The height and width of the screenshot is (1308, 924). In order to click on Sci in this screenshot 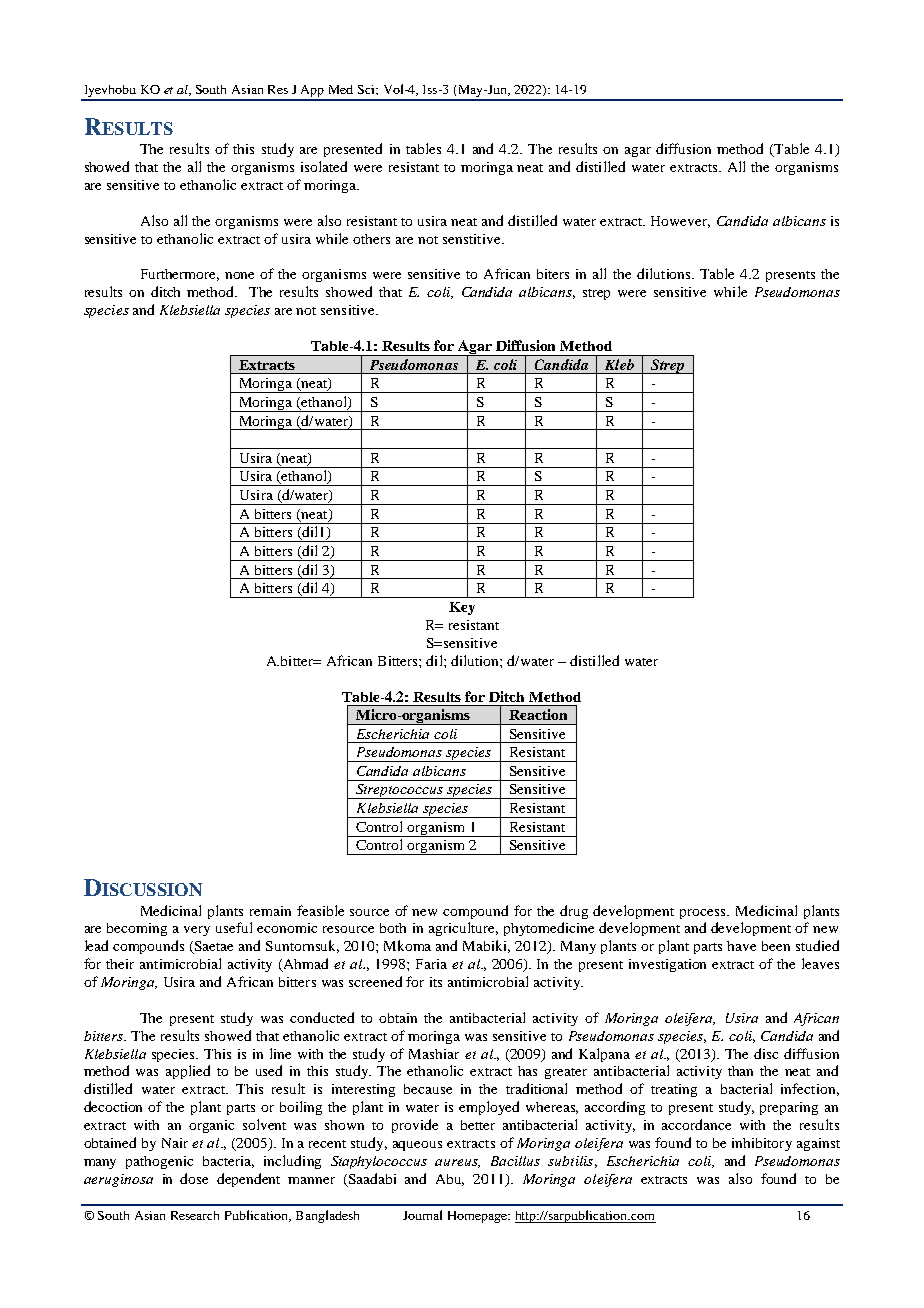, I will do `click(367, 89)`.
